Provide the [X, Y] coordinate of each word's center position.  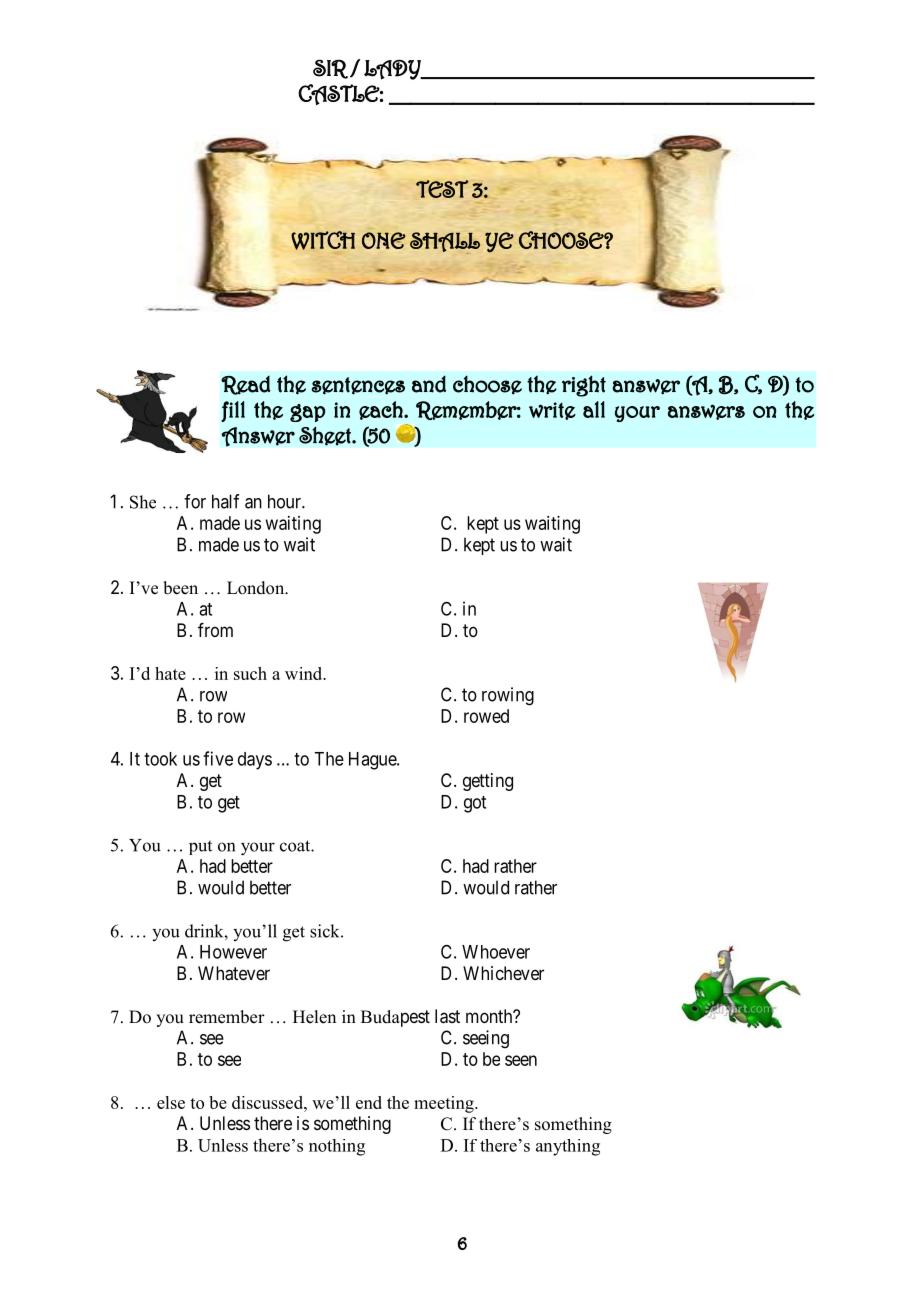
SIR [330, 69]
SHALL [445, 243]
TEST [442, 189]
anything [568, 1147]
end [369, 1102]
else [171, 1102]
